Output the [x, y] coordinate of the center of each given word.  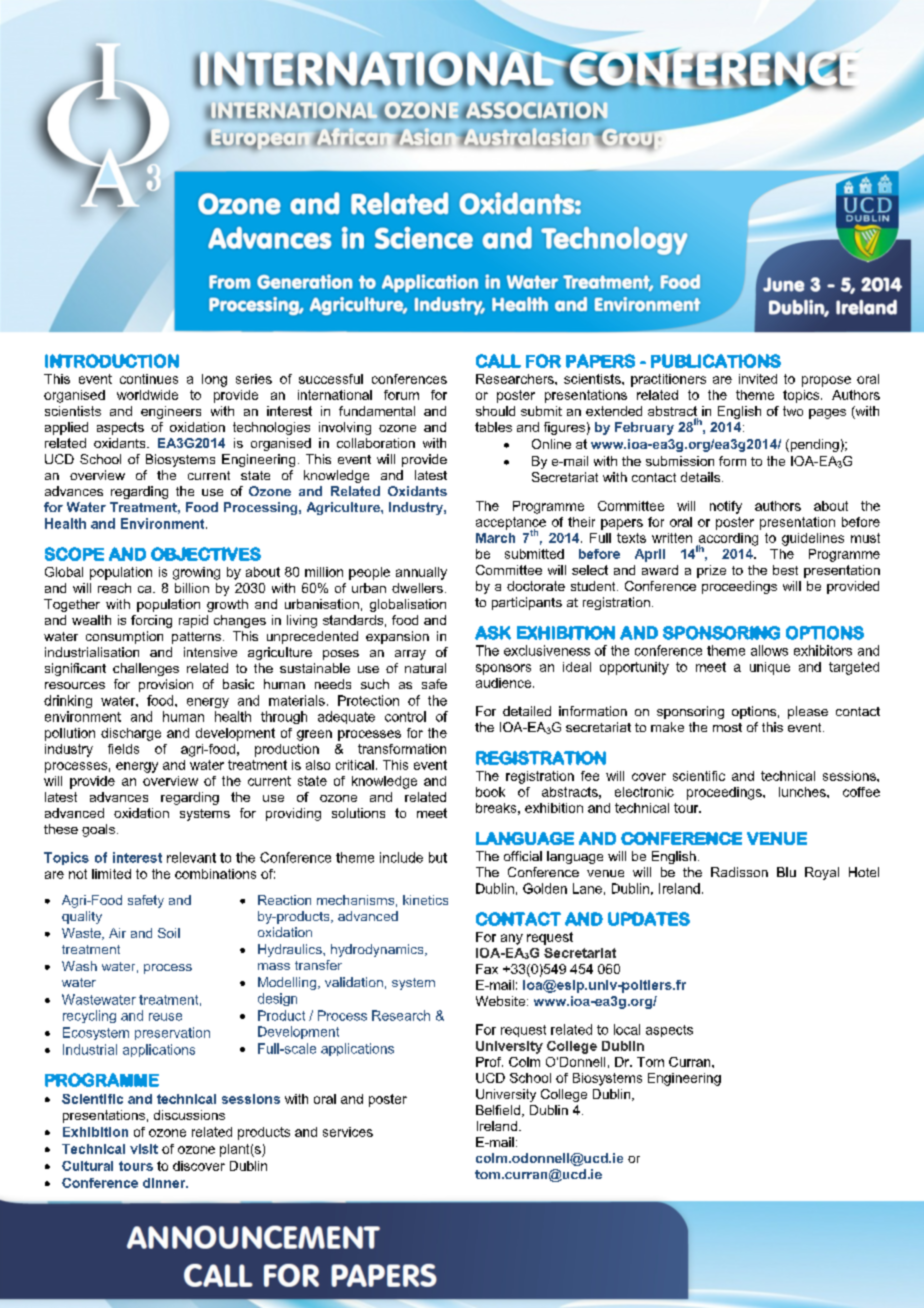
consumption [124, 637]
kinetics [425, 900]
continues [149, 379]
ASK [493, 633]
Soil [169, 933]
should [495, 411]
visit [144, 1149]
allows [769, 650]
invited [758, 379]
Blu [786, 872]
